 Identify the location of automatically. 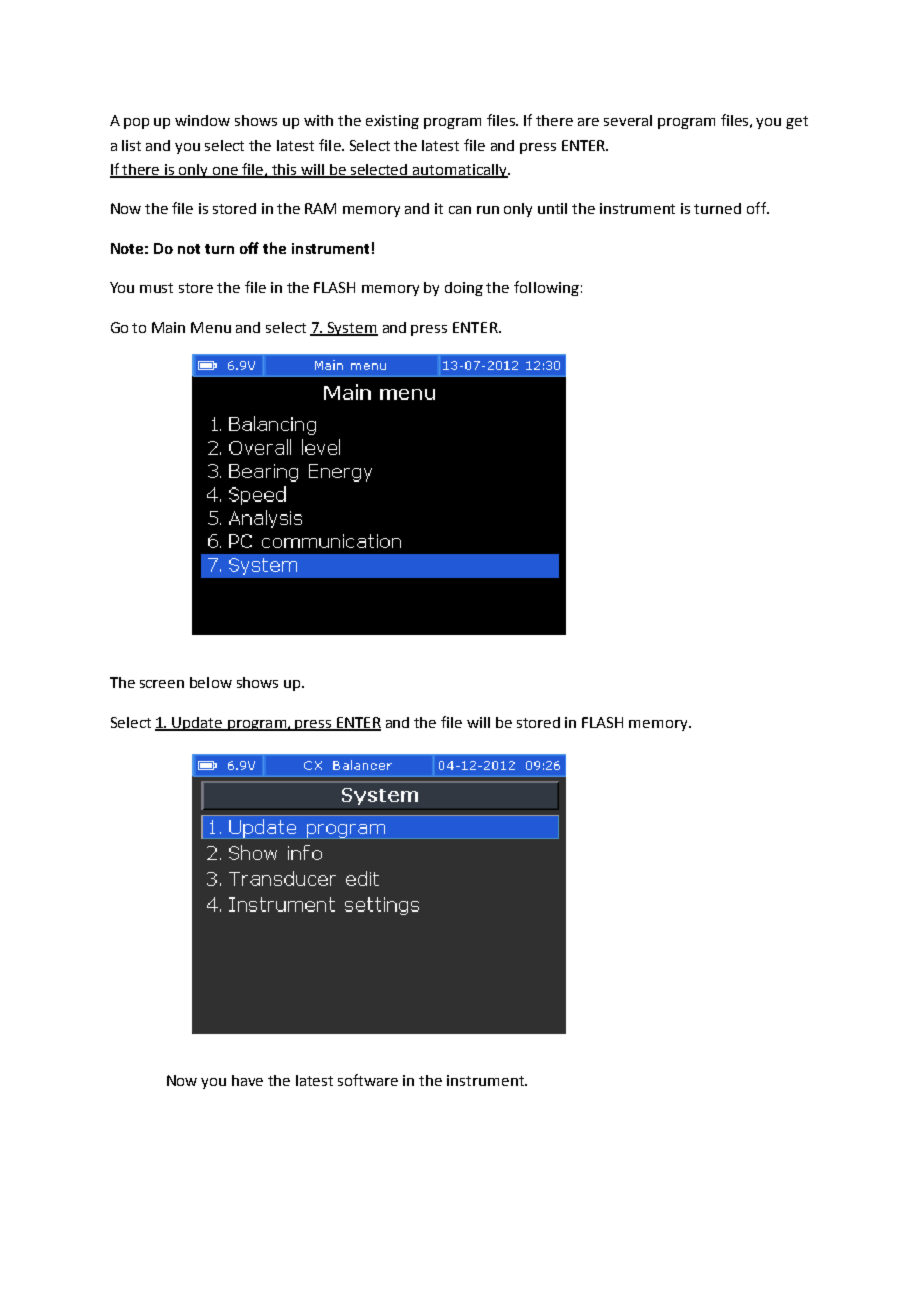
(460, 171).
